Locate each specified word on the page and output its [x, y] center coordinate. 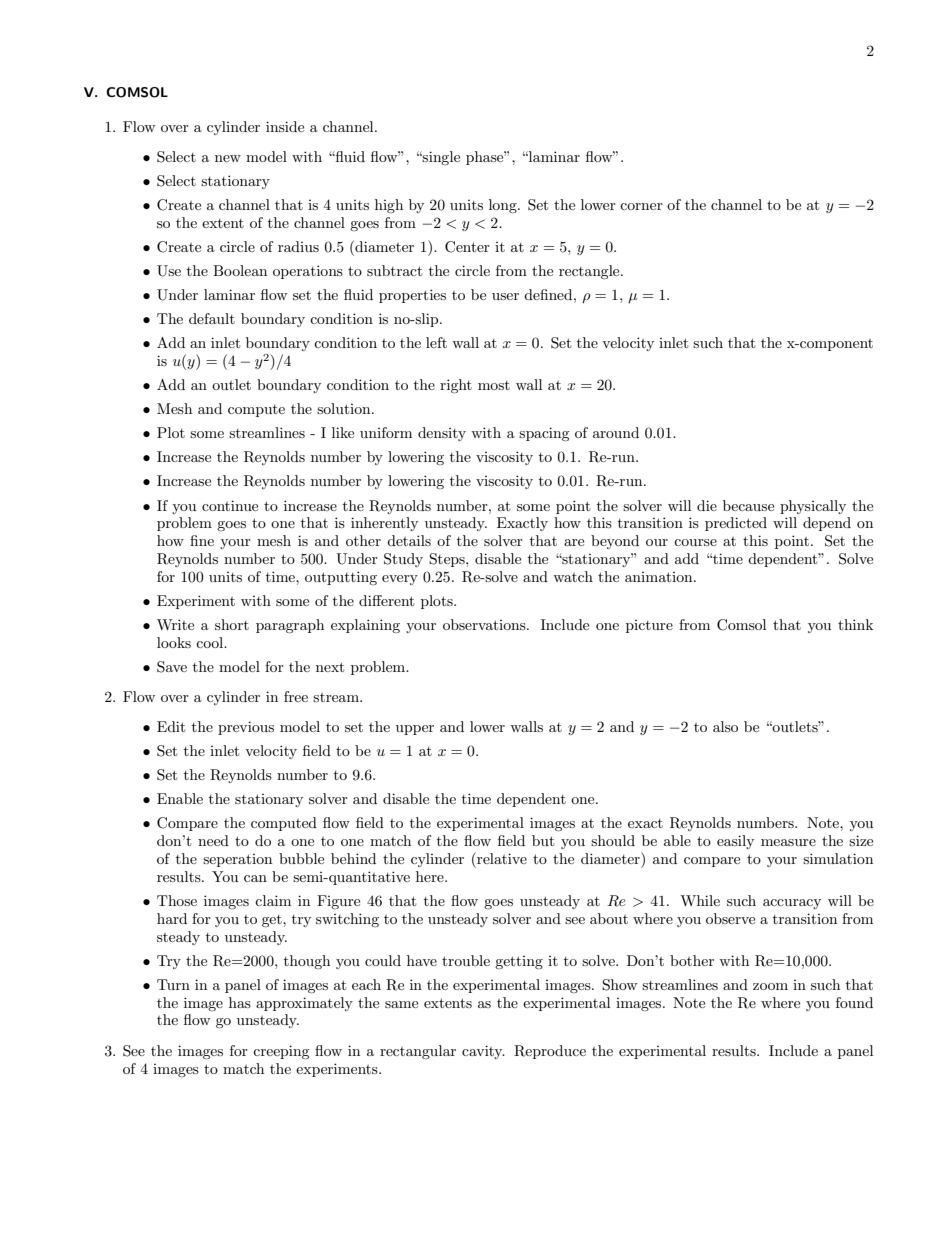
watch [573, 576]
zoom [770, 986]
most [494, 385]
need [213, 840]
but [543, 840]
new [228, 158]
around [616, 432]
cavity [483, 1052]
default [212, 318]
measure [788, 842]
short [232, 624]
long [504, 206]
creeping [281, 1052]
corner [641, 206]
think [855, 624]
